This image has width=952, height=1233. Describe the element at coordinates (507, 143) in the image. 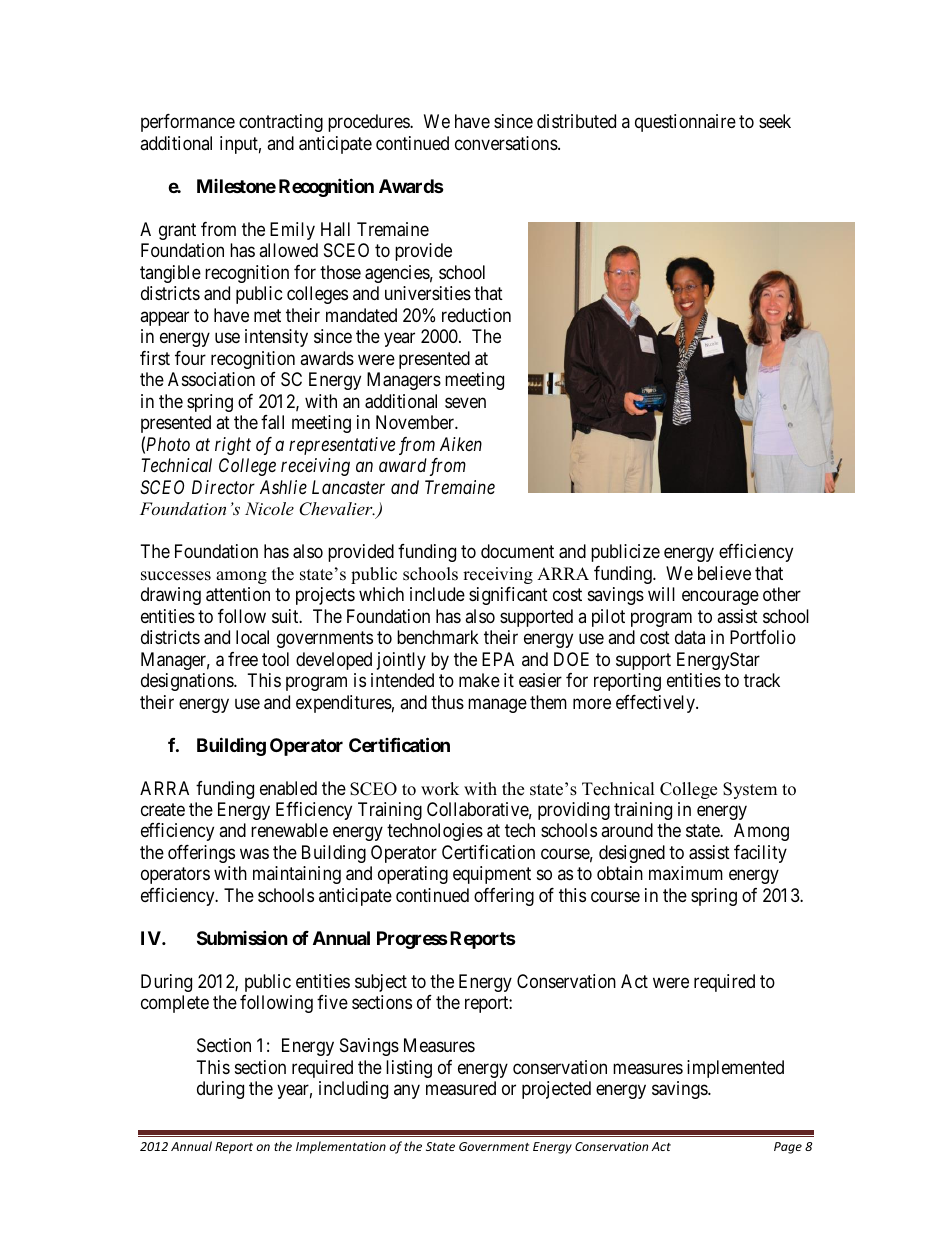

I see `conversations` at that location.
